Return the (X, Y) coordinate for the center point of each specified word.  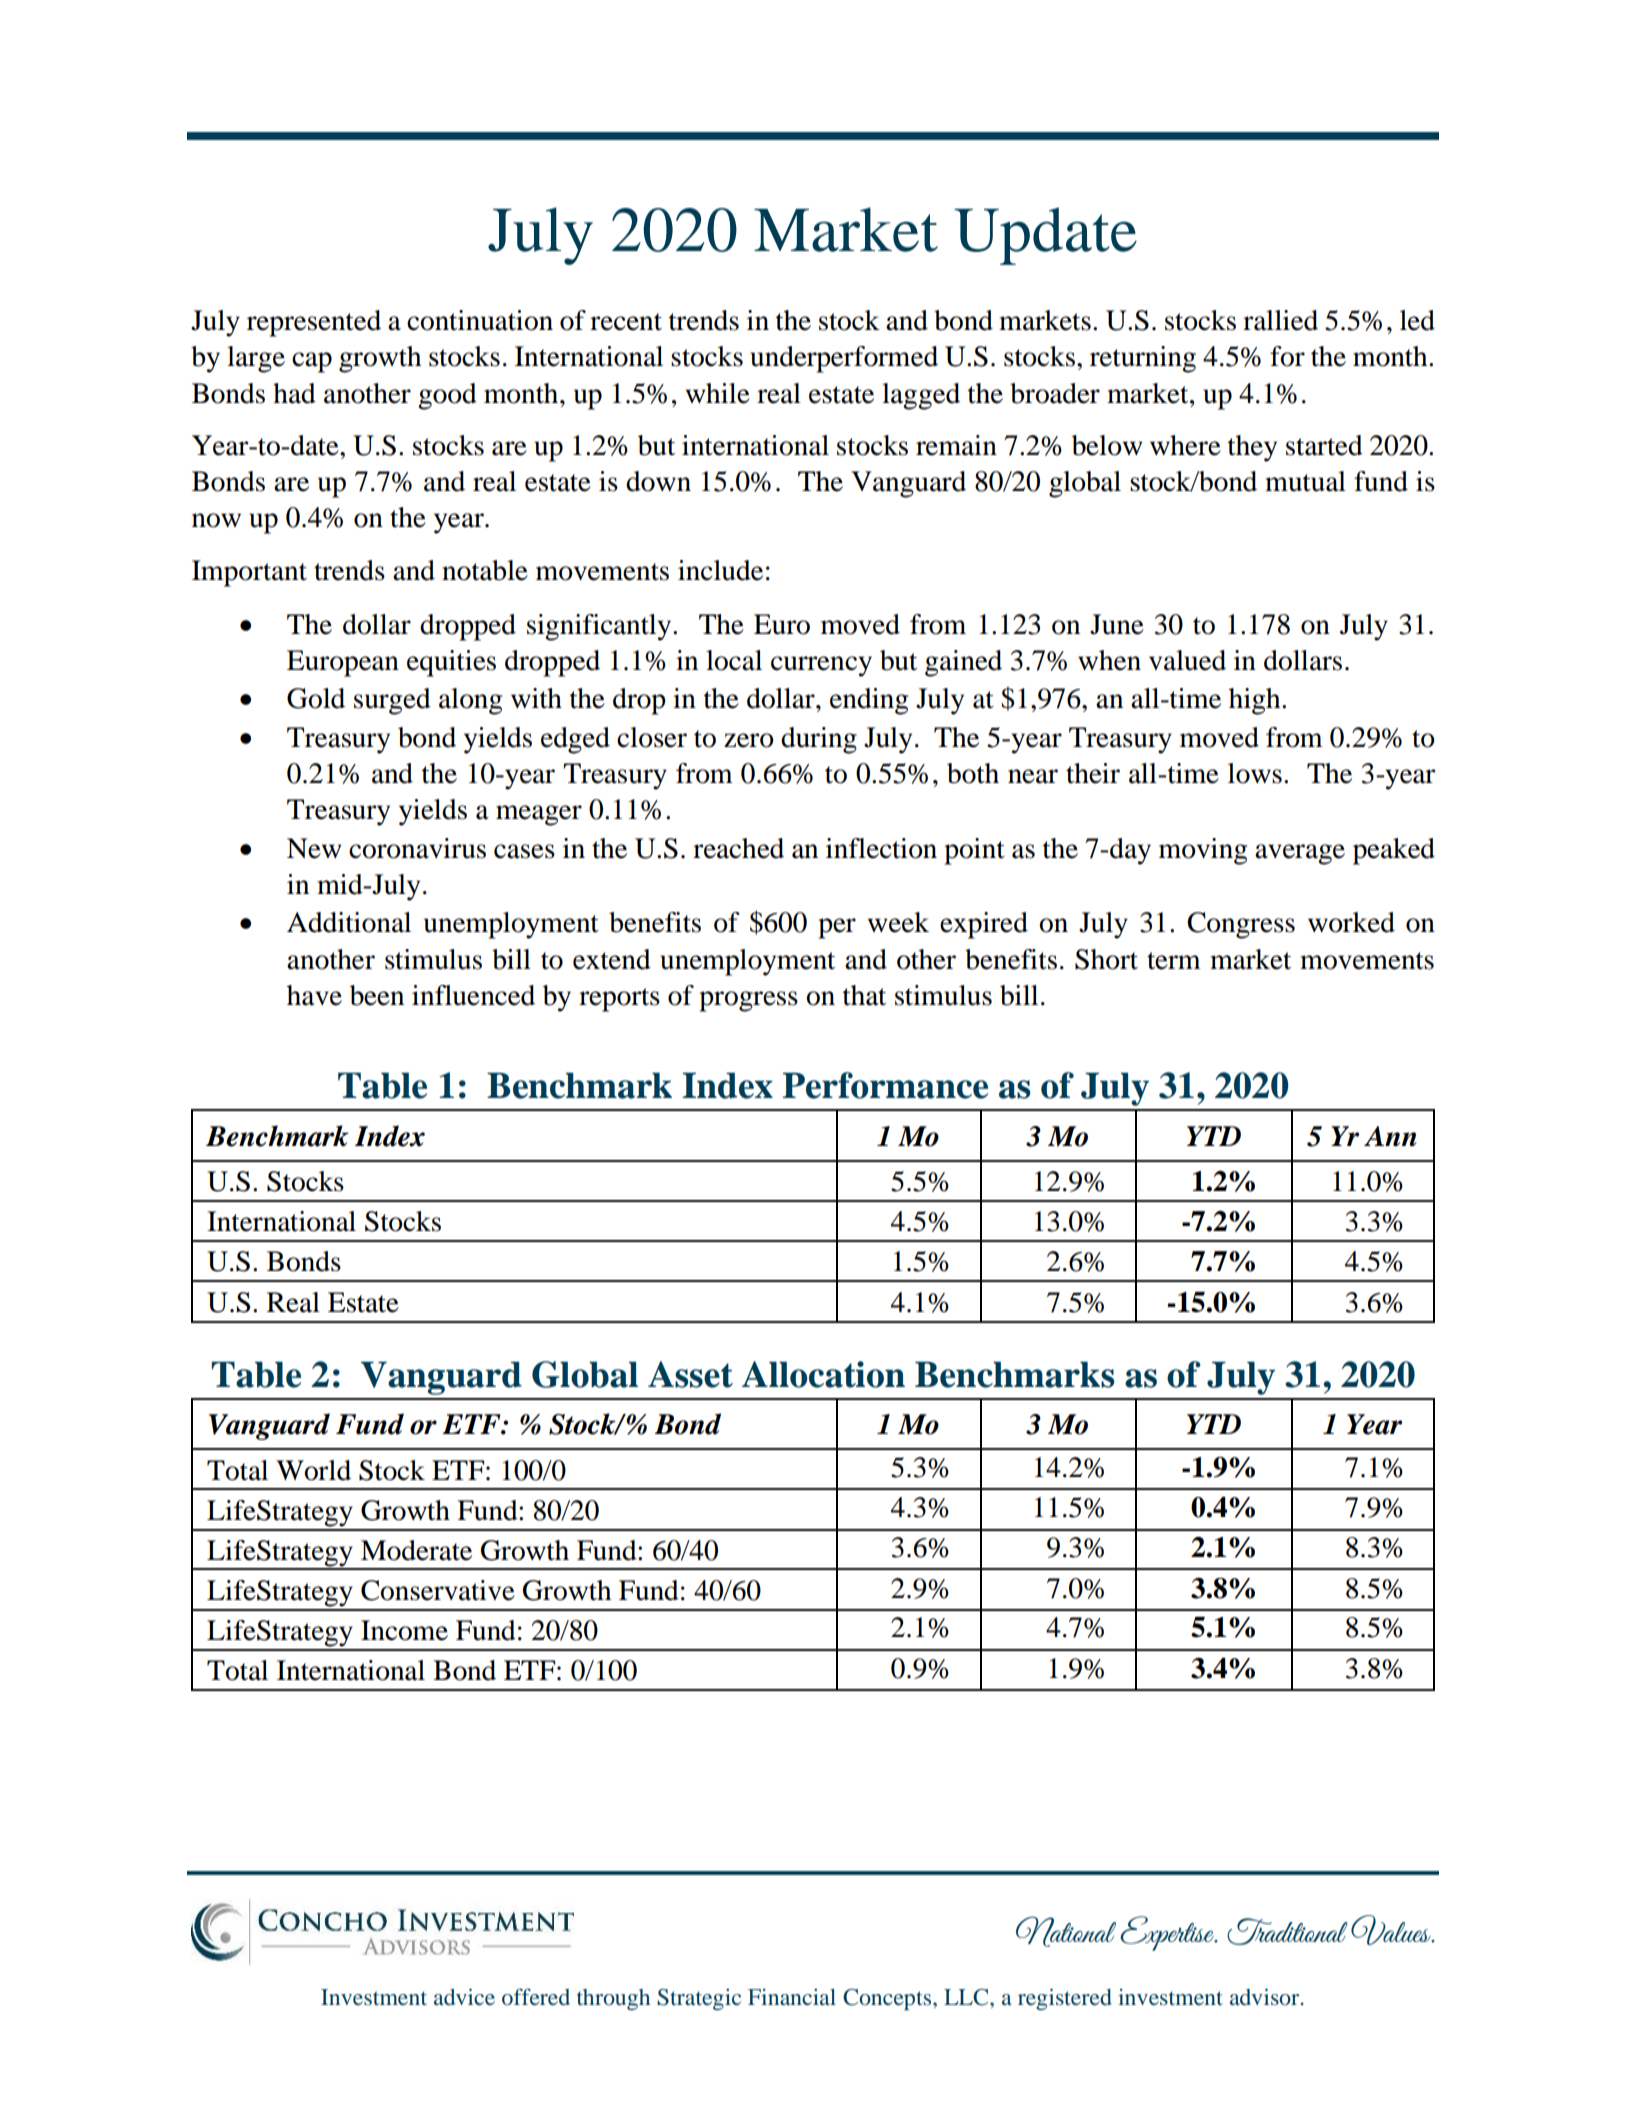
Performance (885, 1085)
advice (464, 1996)
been (377, 995)
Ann (1390, 1136)
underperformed (844, 359)
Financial (792, 1996)
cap (312, 362)
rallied (1280, 320)
